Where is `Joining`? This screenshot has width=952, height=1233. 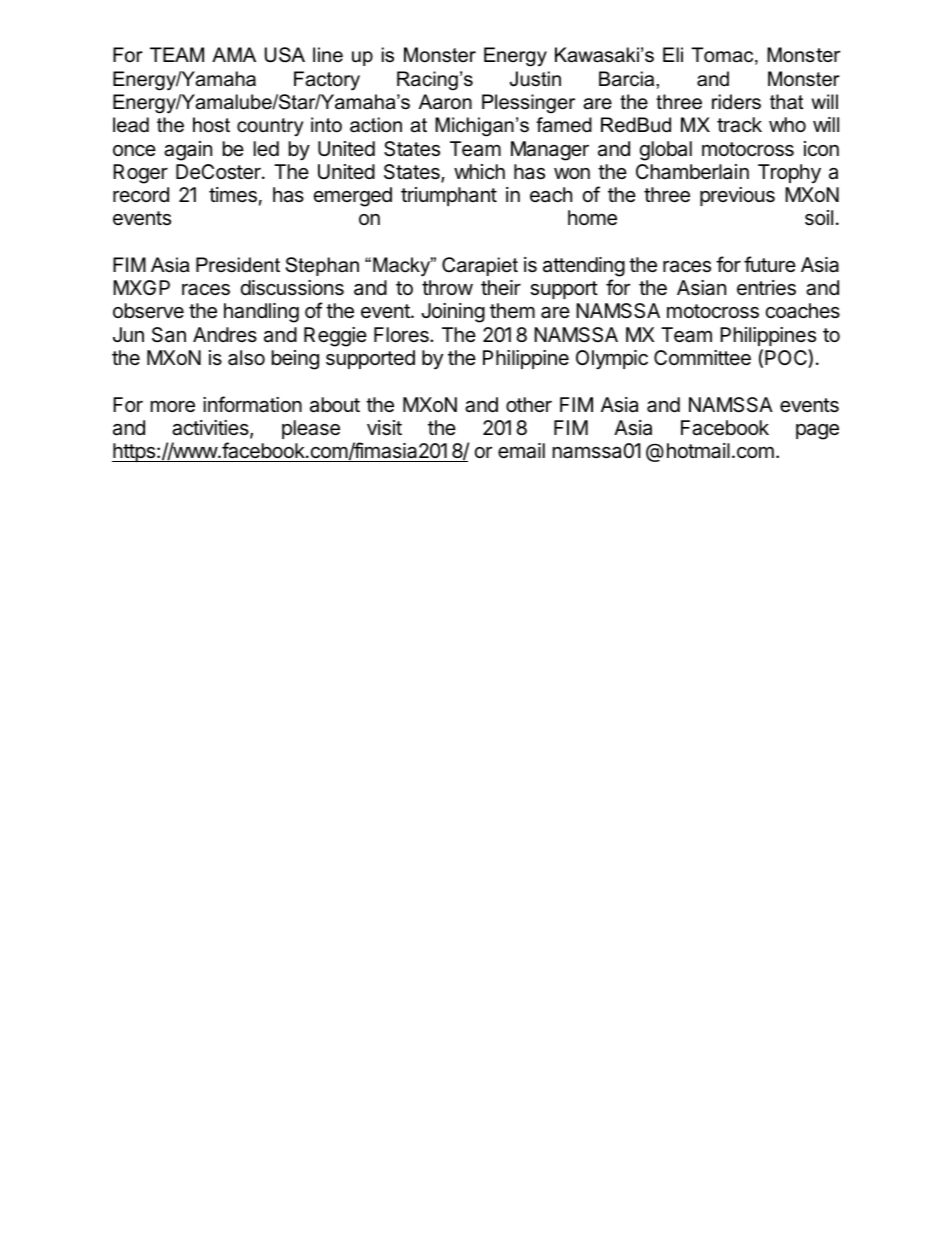 Joining is located at coordinates (453, 313).
